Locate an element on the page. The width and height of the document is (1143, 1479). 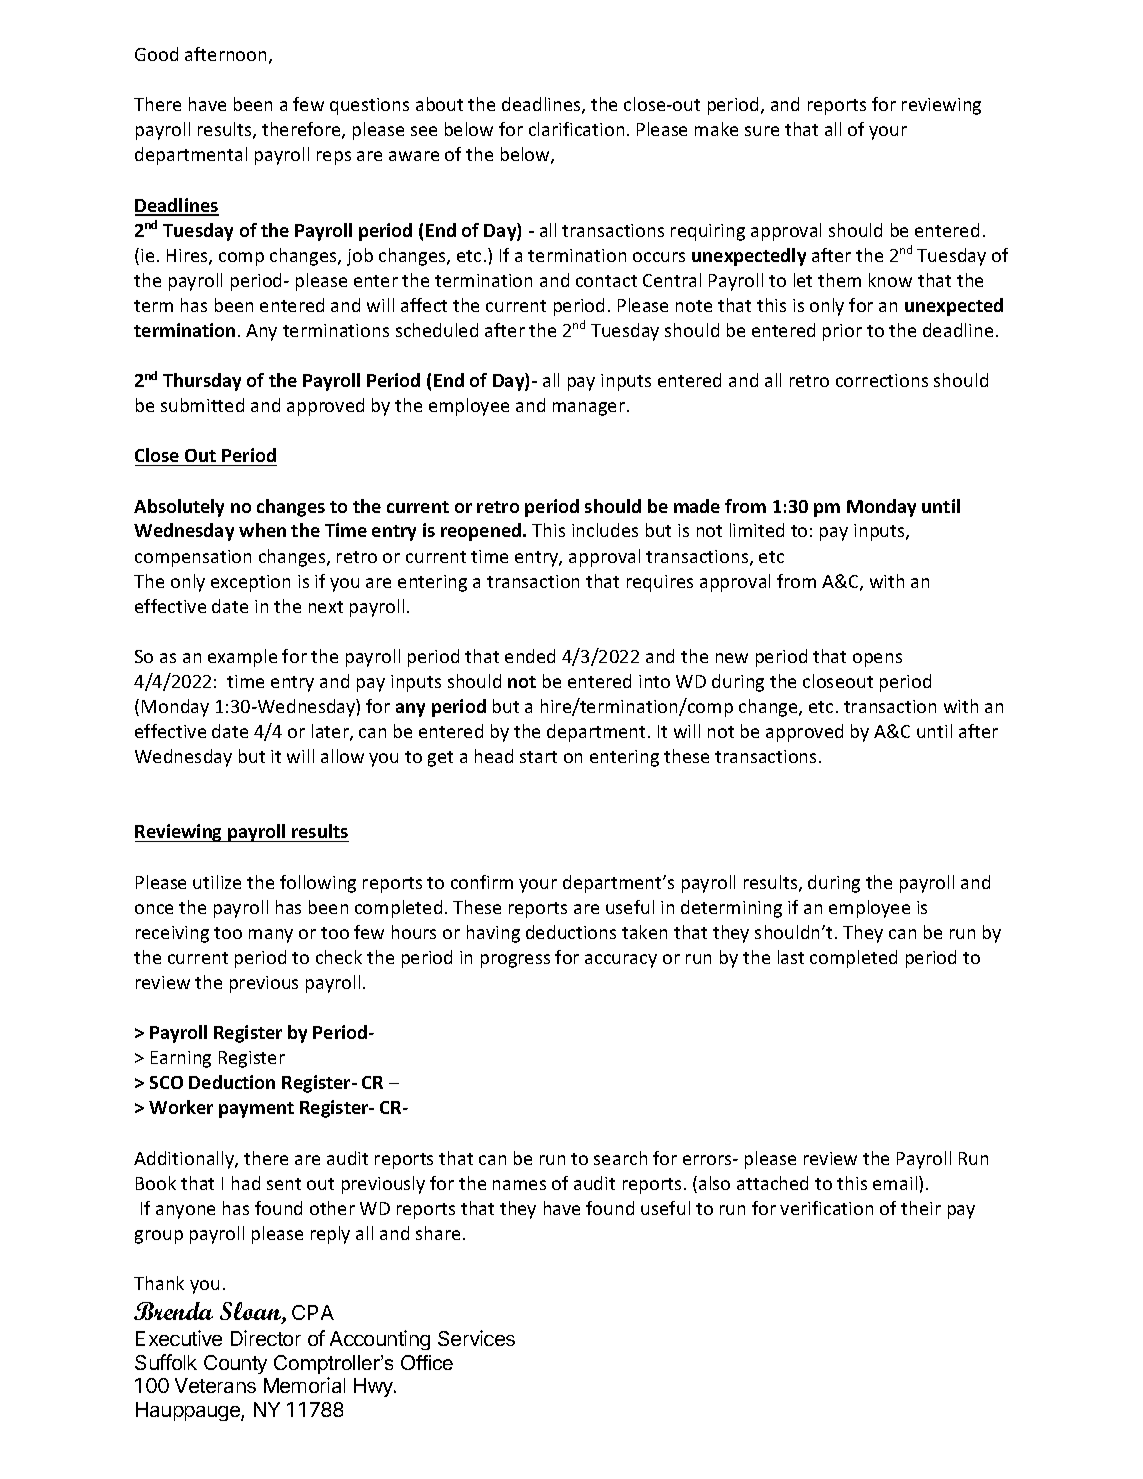
Services is located at coordinates (476, 1338).
